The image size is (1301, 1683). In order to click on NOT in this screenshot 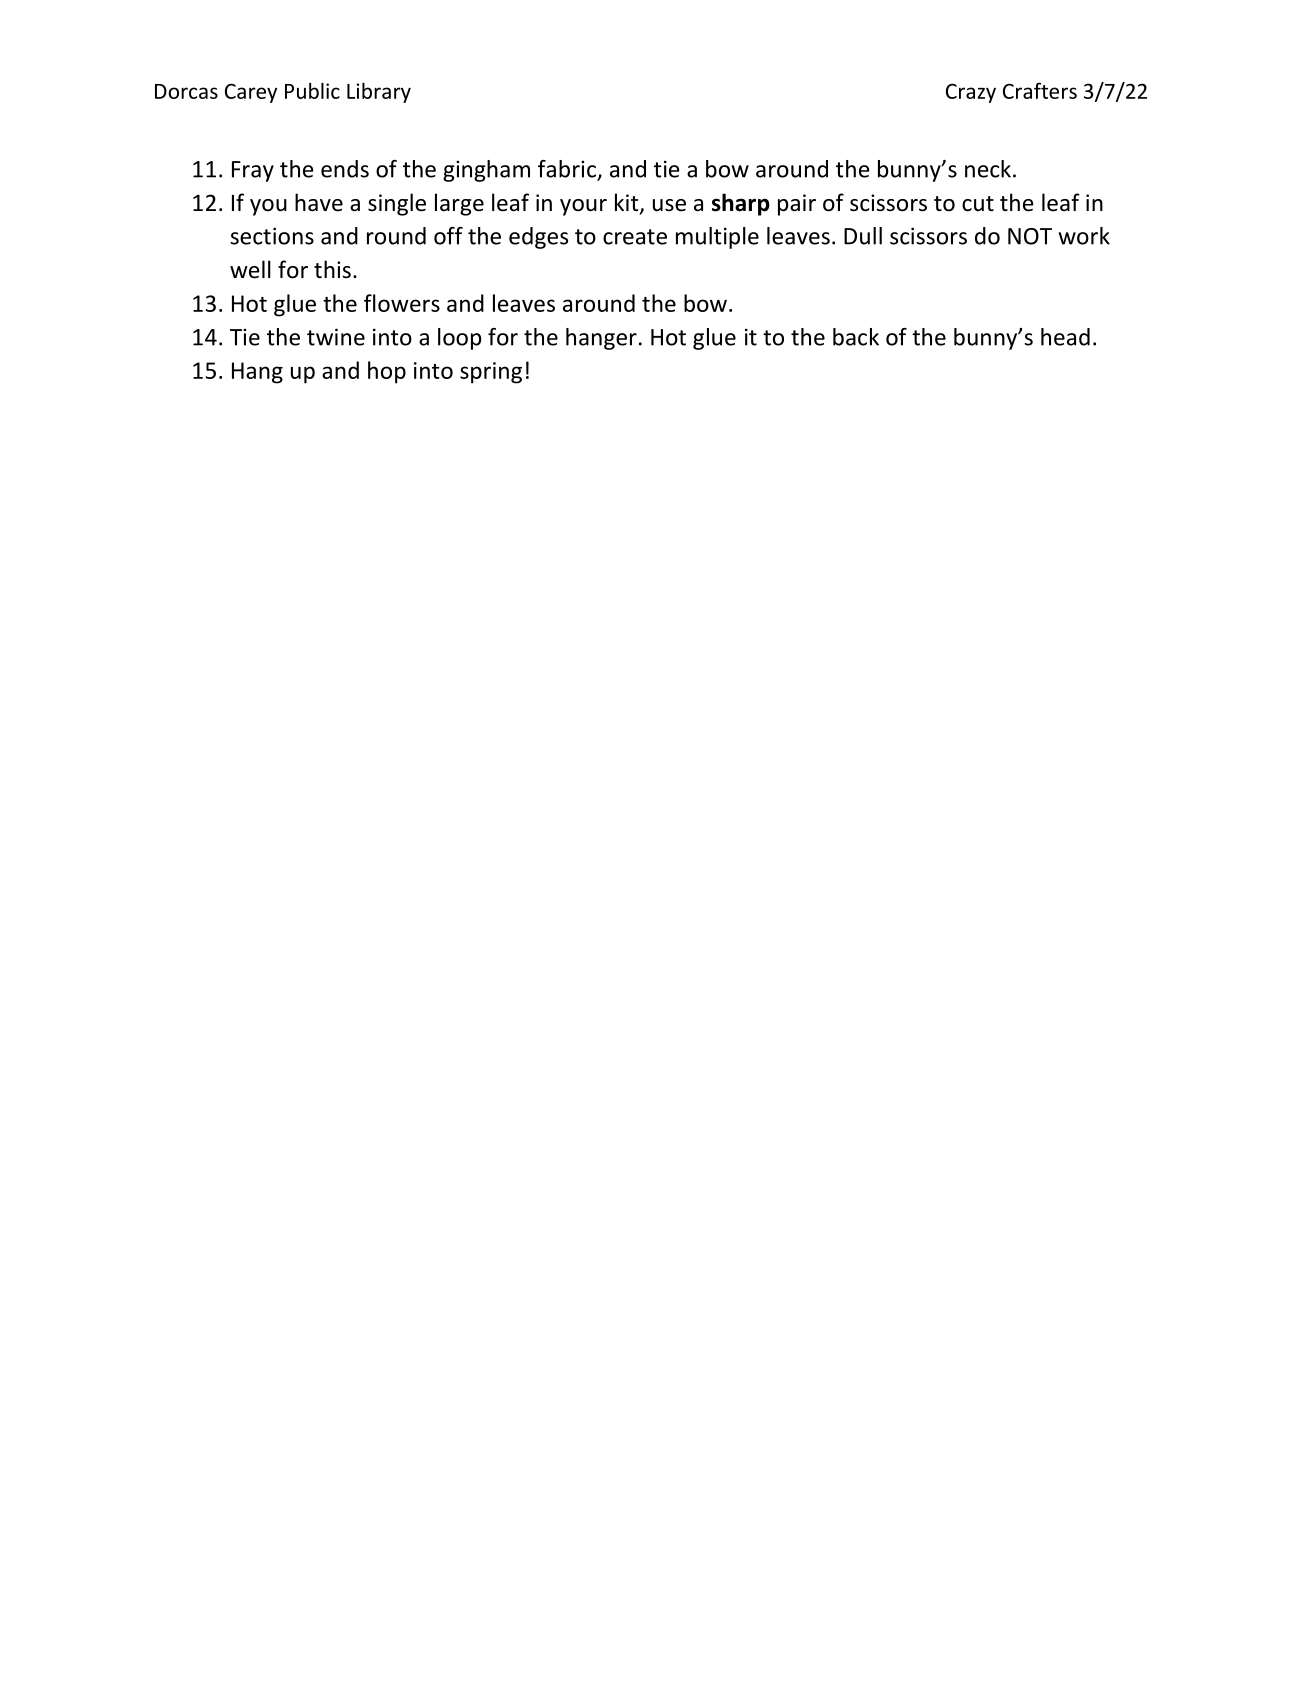, I will do `click(1030, 236)`.
